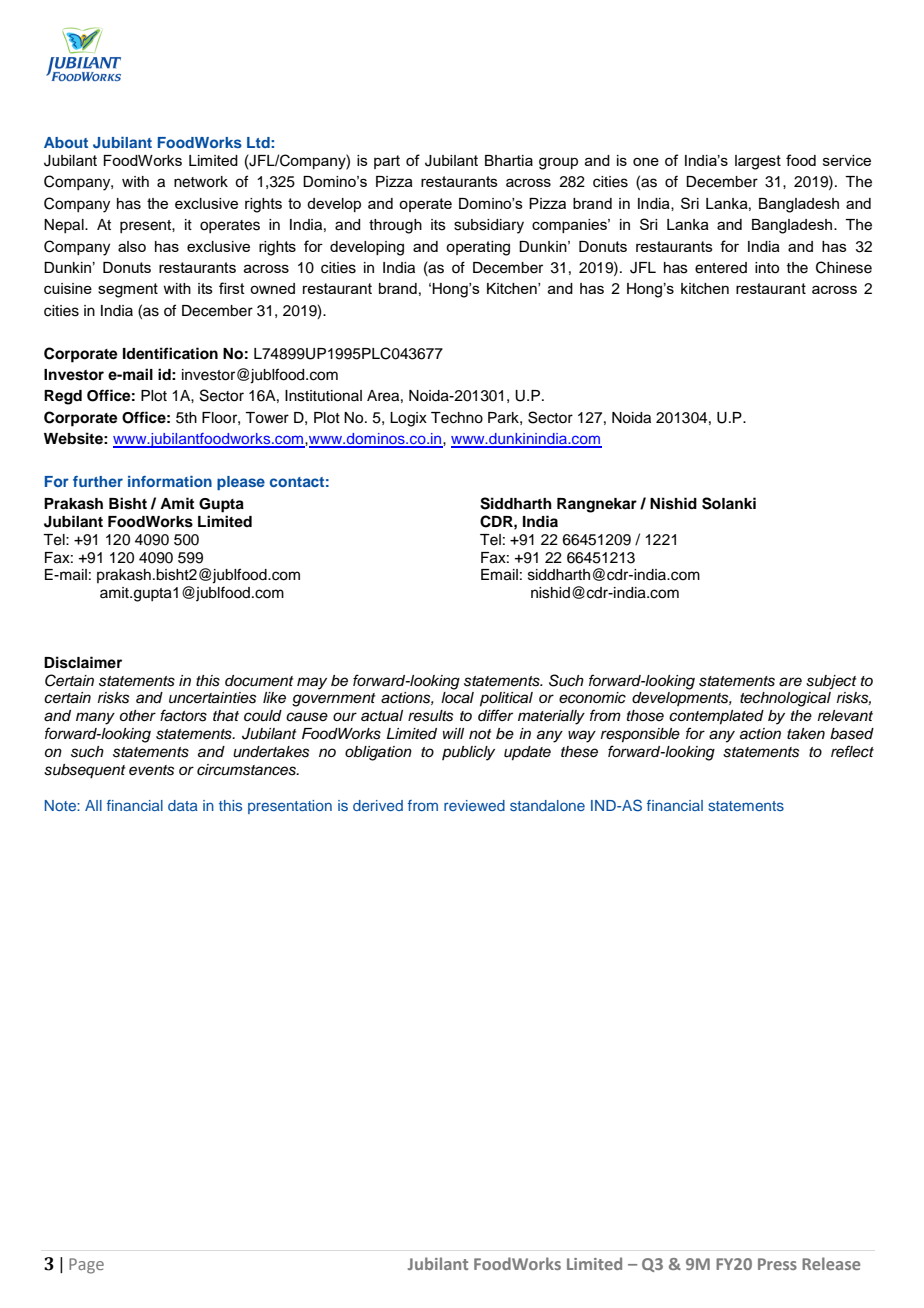 This image has height=1308, width=924. I want to click on Page, so click(86, 1266).
